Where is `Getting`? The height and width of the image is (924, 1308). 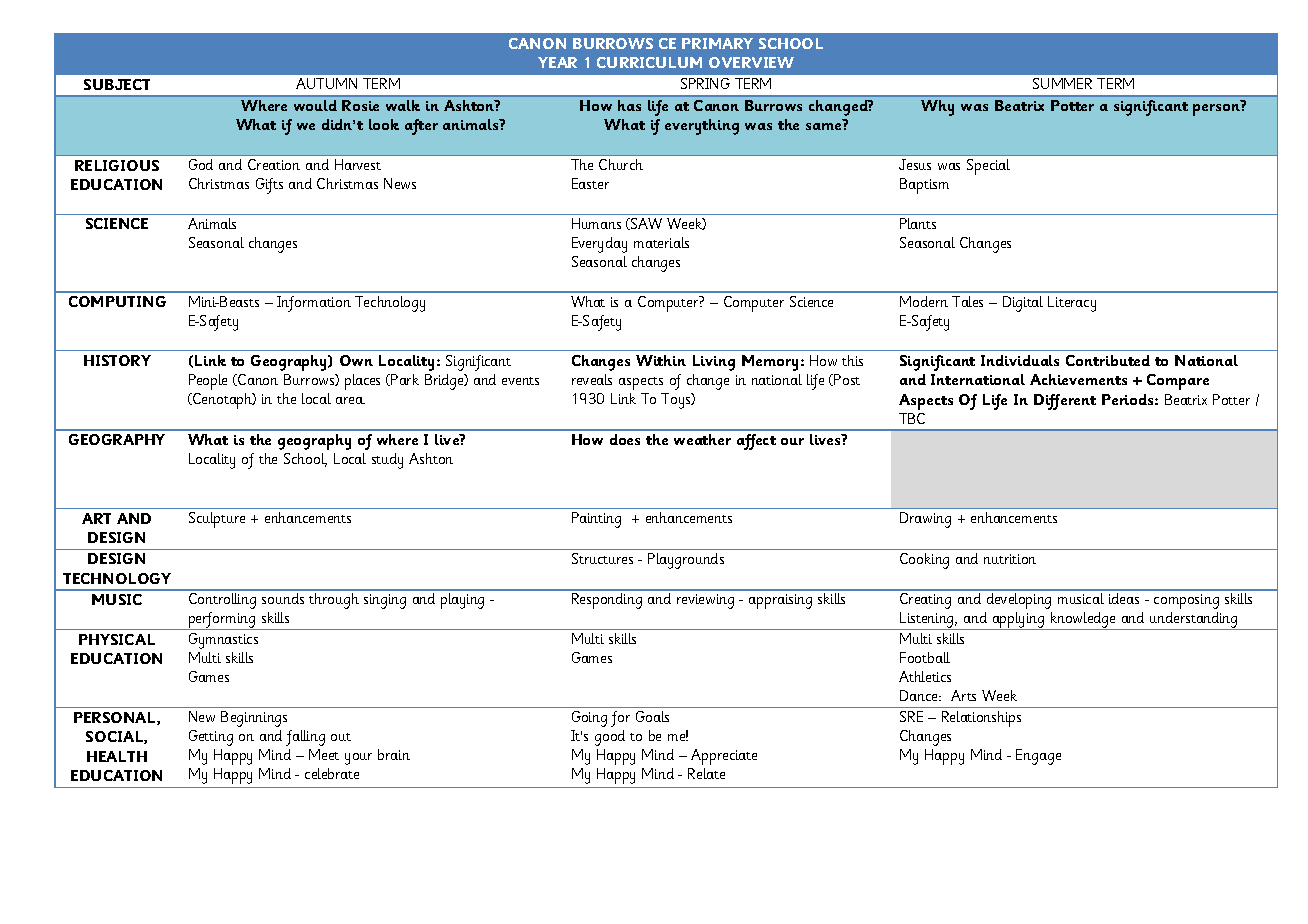 Getting is located at coordinates (211, 738).
